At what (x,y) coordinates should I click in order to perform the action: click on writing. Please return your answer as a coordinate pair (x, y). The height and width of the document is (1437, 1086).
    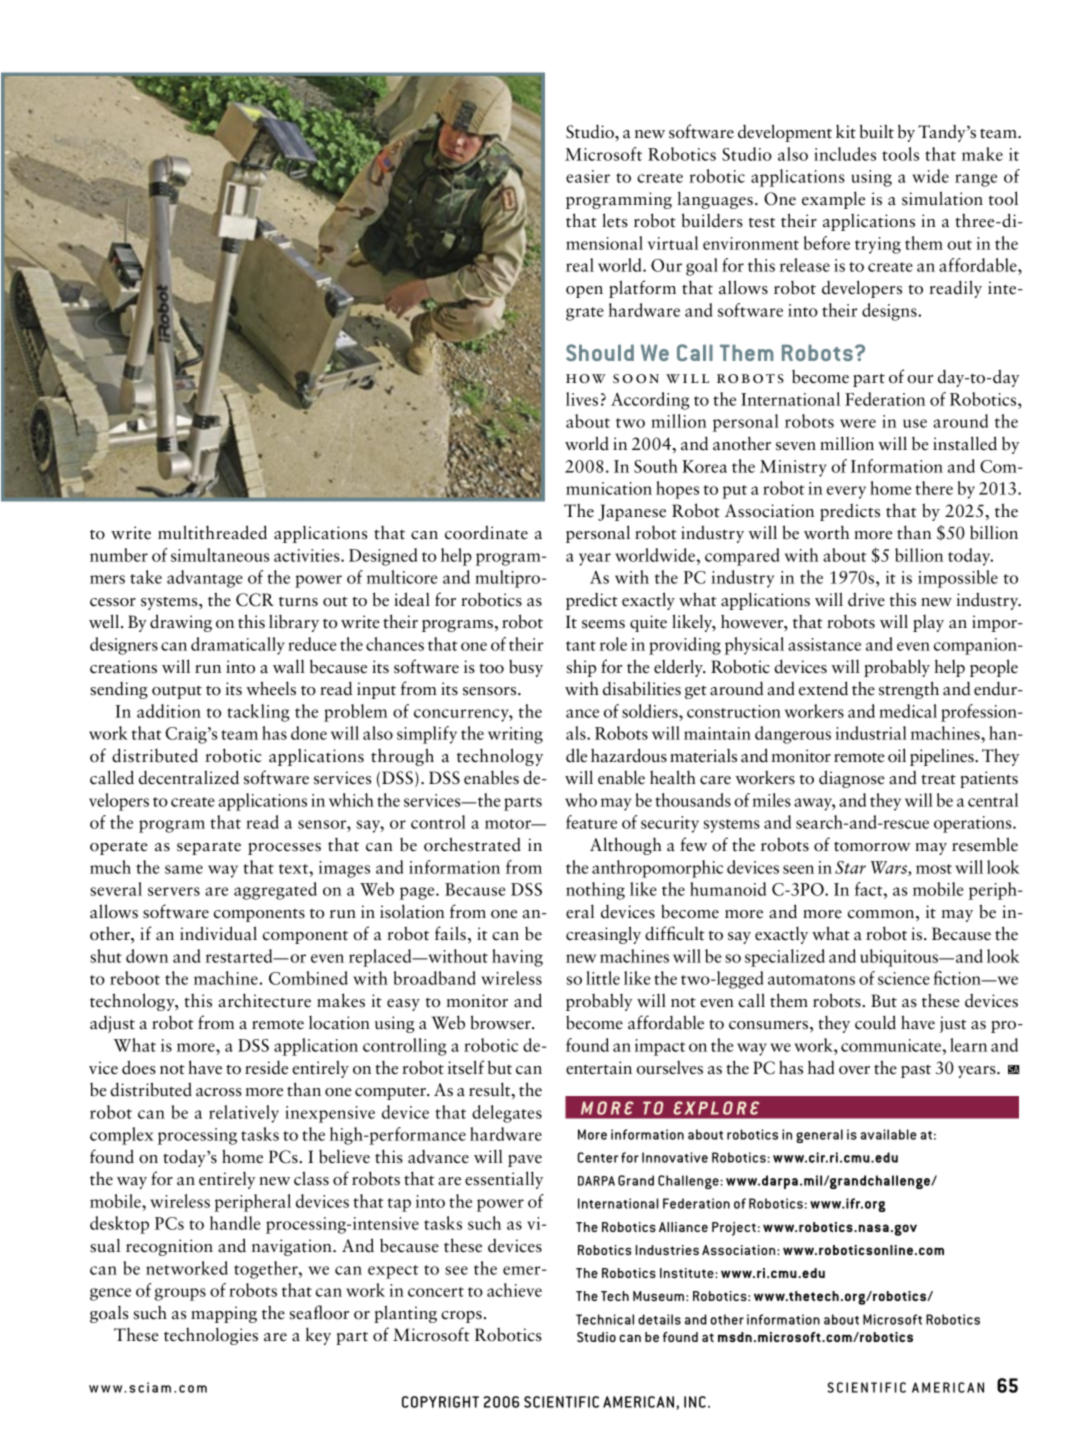
    Looking at the image, I should click on (515, 735).
